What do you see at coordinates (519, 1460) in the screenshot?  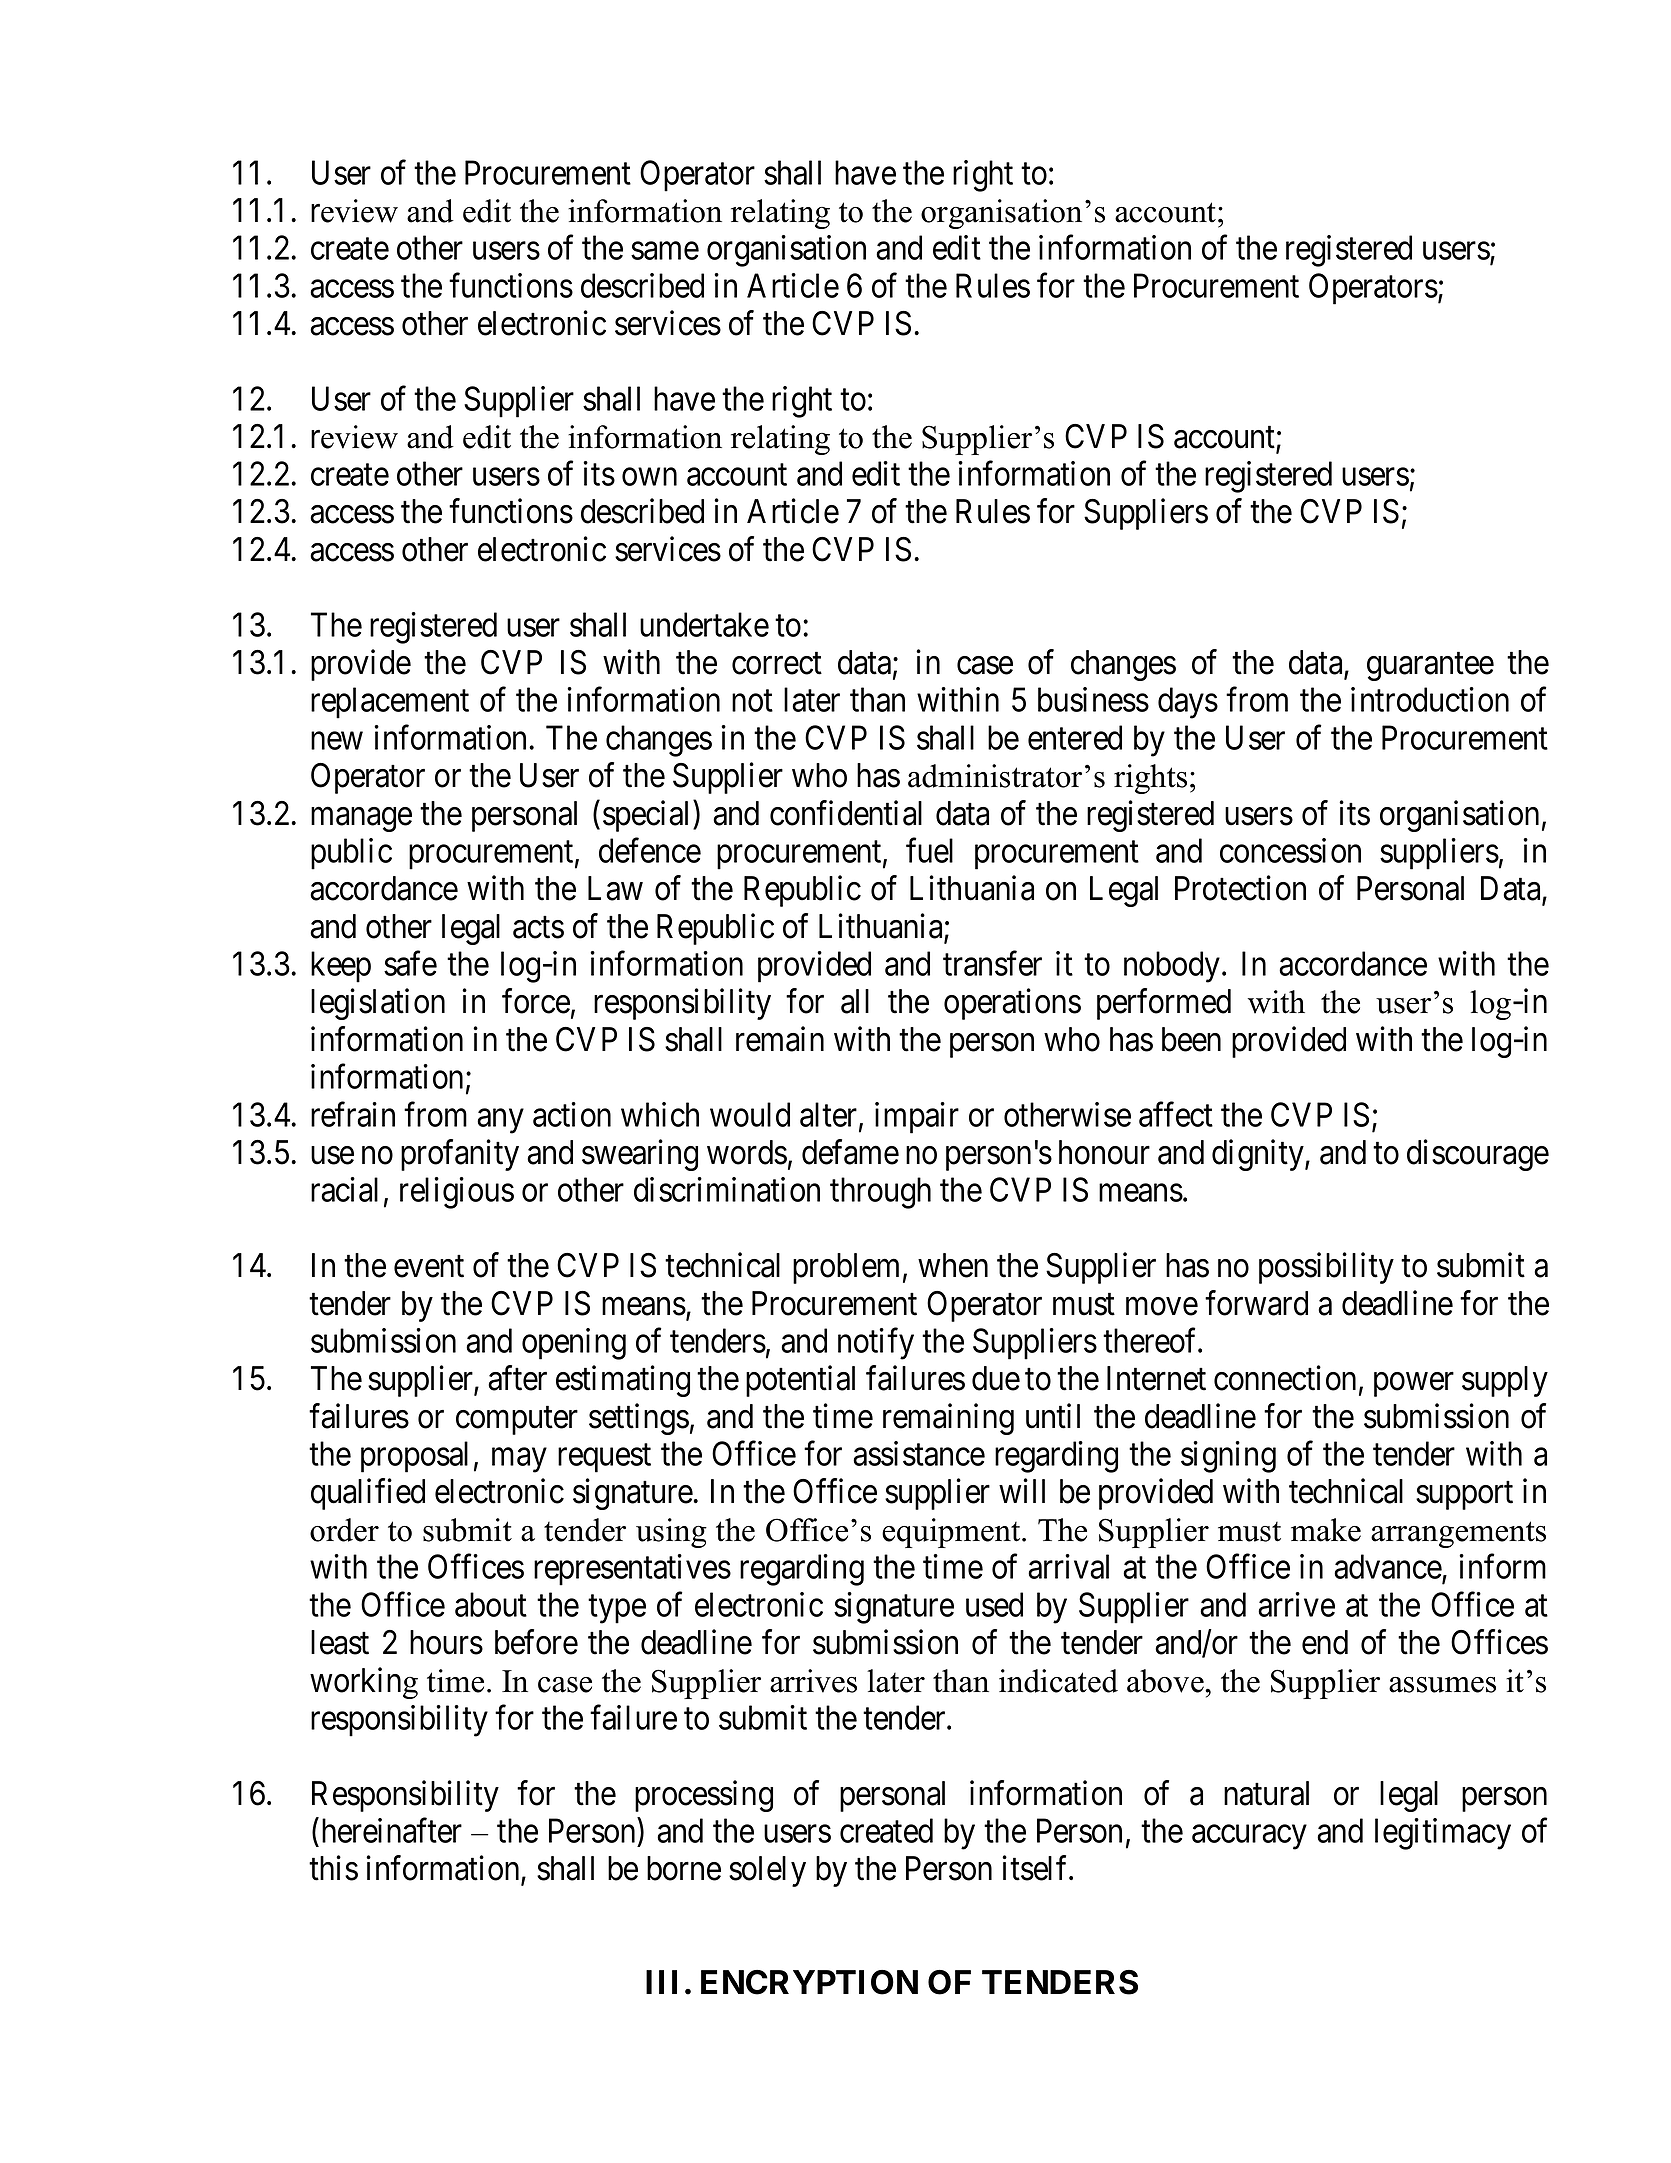 I see `may` at bounding box center [519, 1460].
